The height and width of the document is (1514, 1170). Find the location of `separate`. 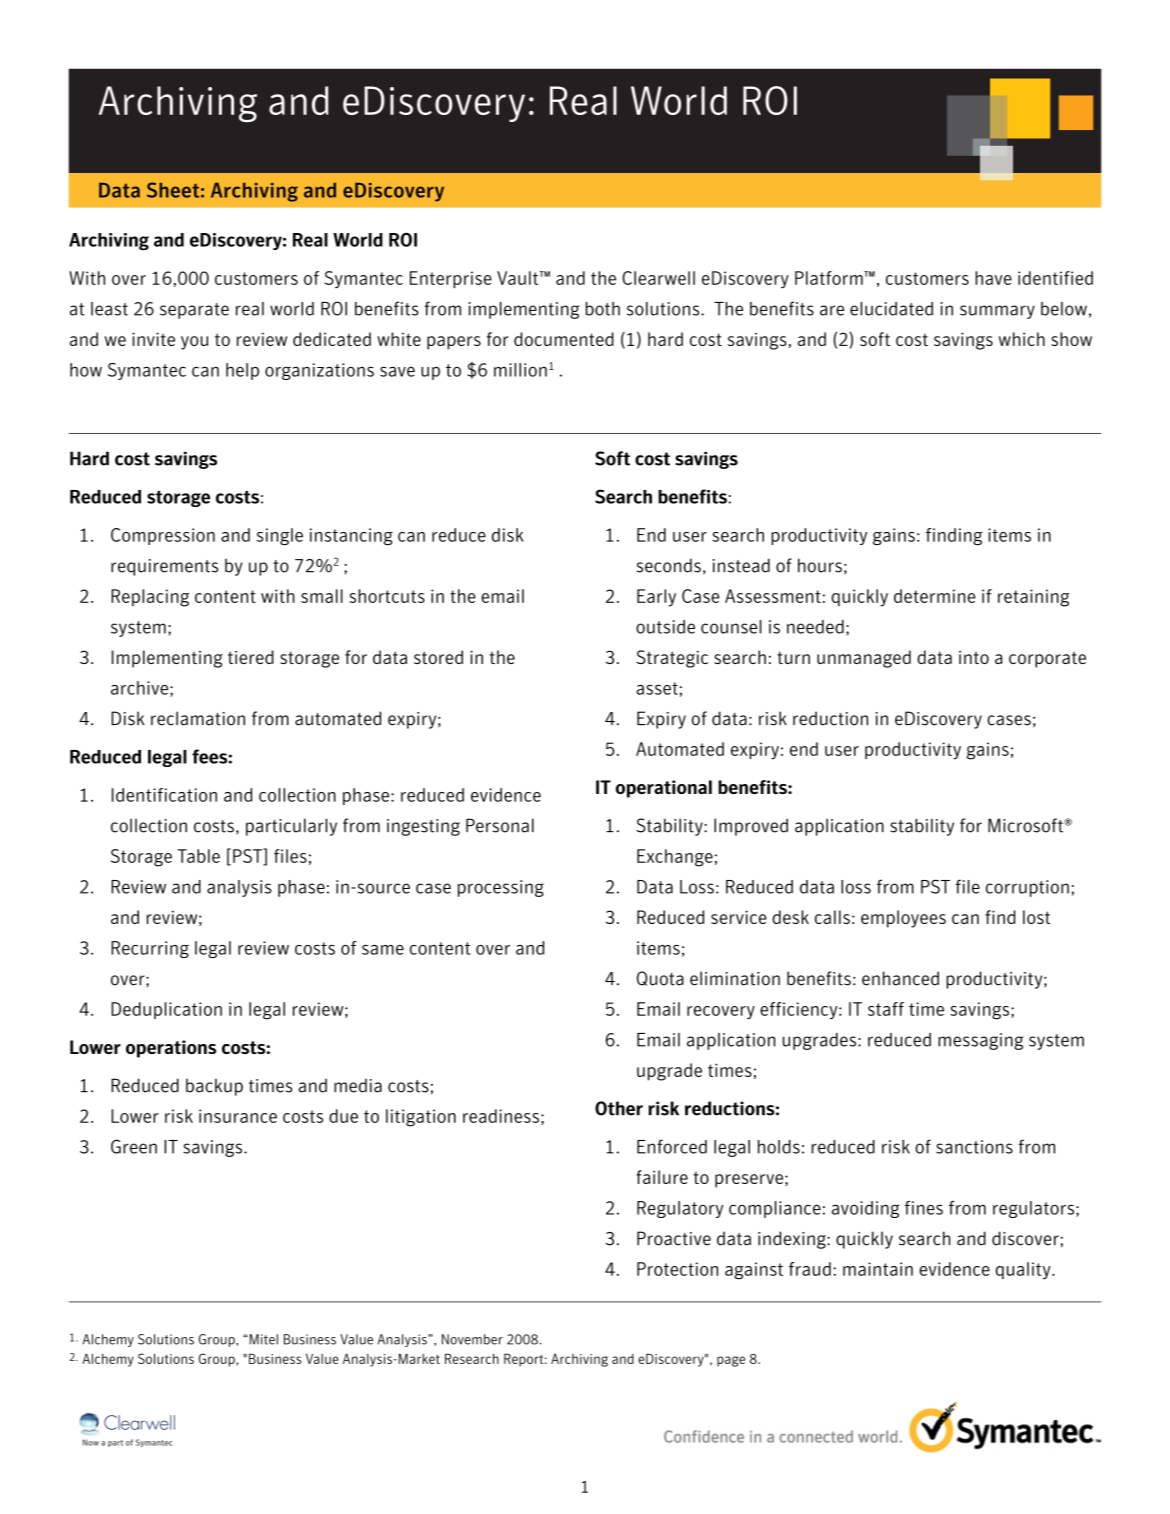

separate is located at coordinates (194, 311).
